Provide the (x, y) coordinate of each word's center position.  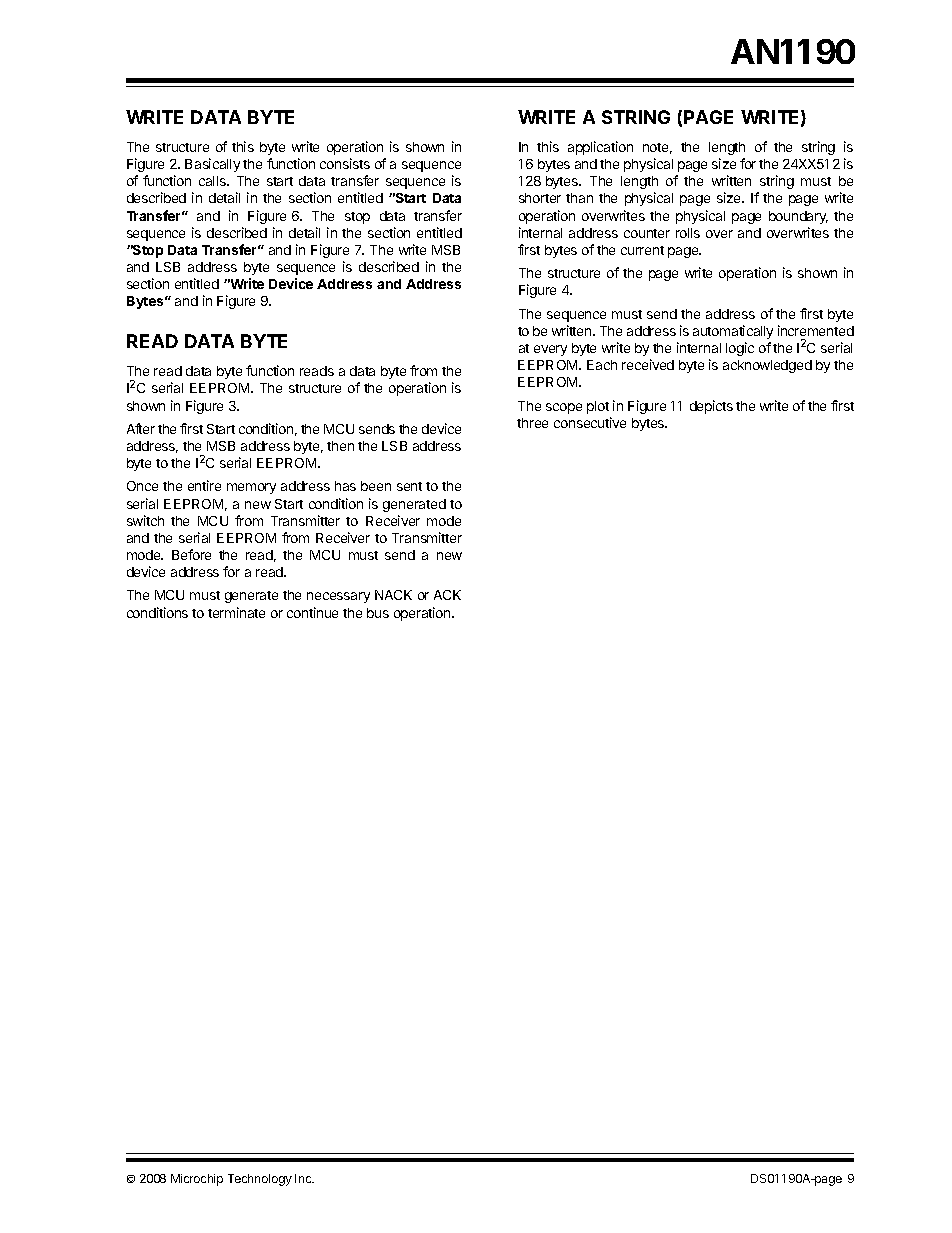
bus (378, 613)
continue (312, 612)
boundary (798, 217)
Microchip (197, 1180)
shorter (540, 198)
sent (409, 486)
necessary (338, 597)
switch (145, 520)
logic (740, 349)
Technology (260, 1180)
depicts (711, 407)
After (141, 428)
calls (213, 181)
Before (191, 554)
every (550, 350)
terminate (236, 612)
